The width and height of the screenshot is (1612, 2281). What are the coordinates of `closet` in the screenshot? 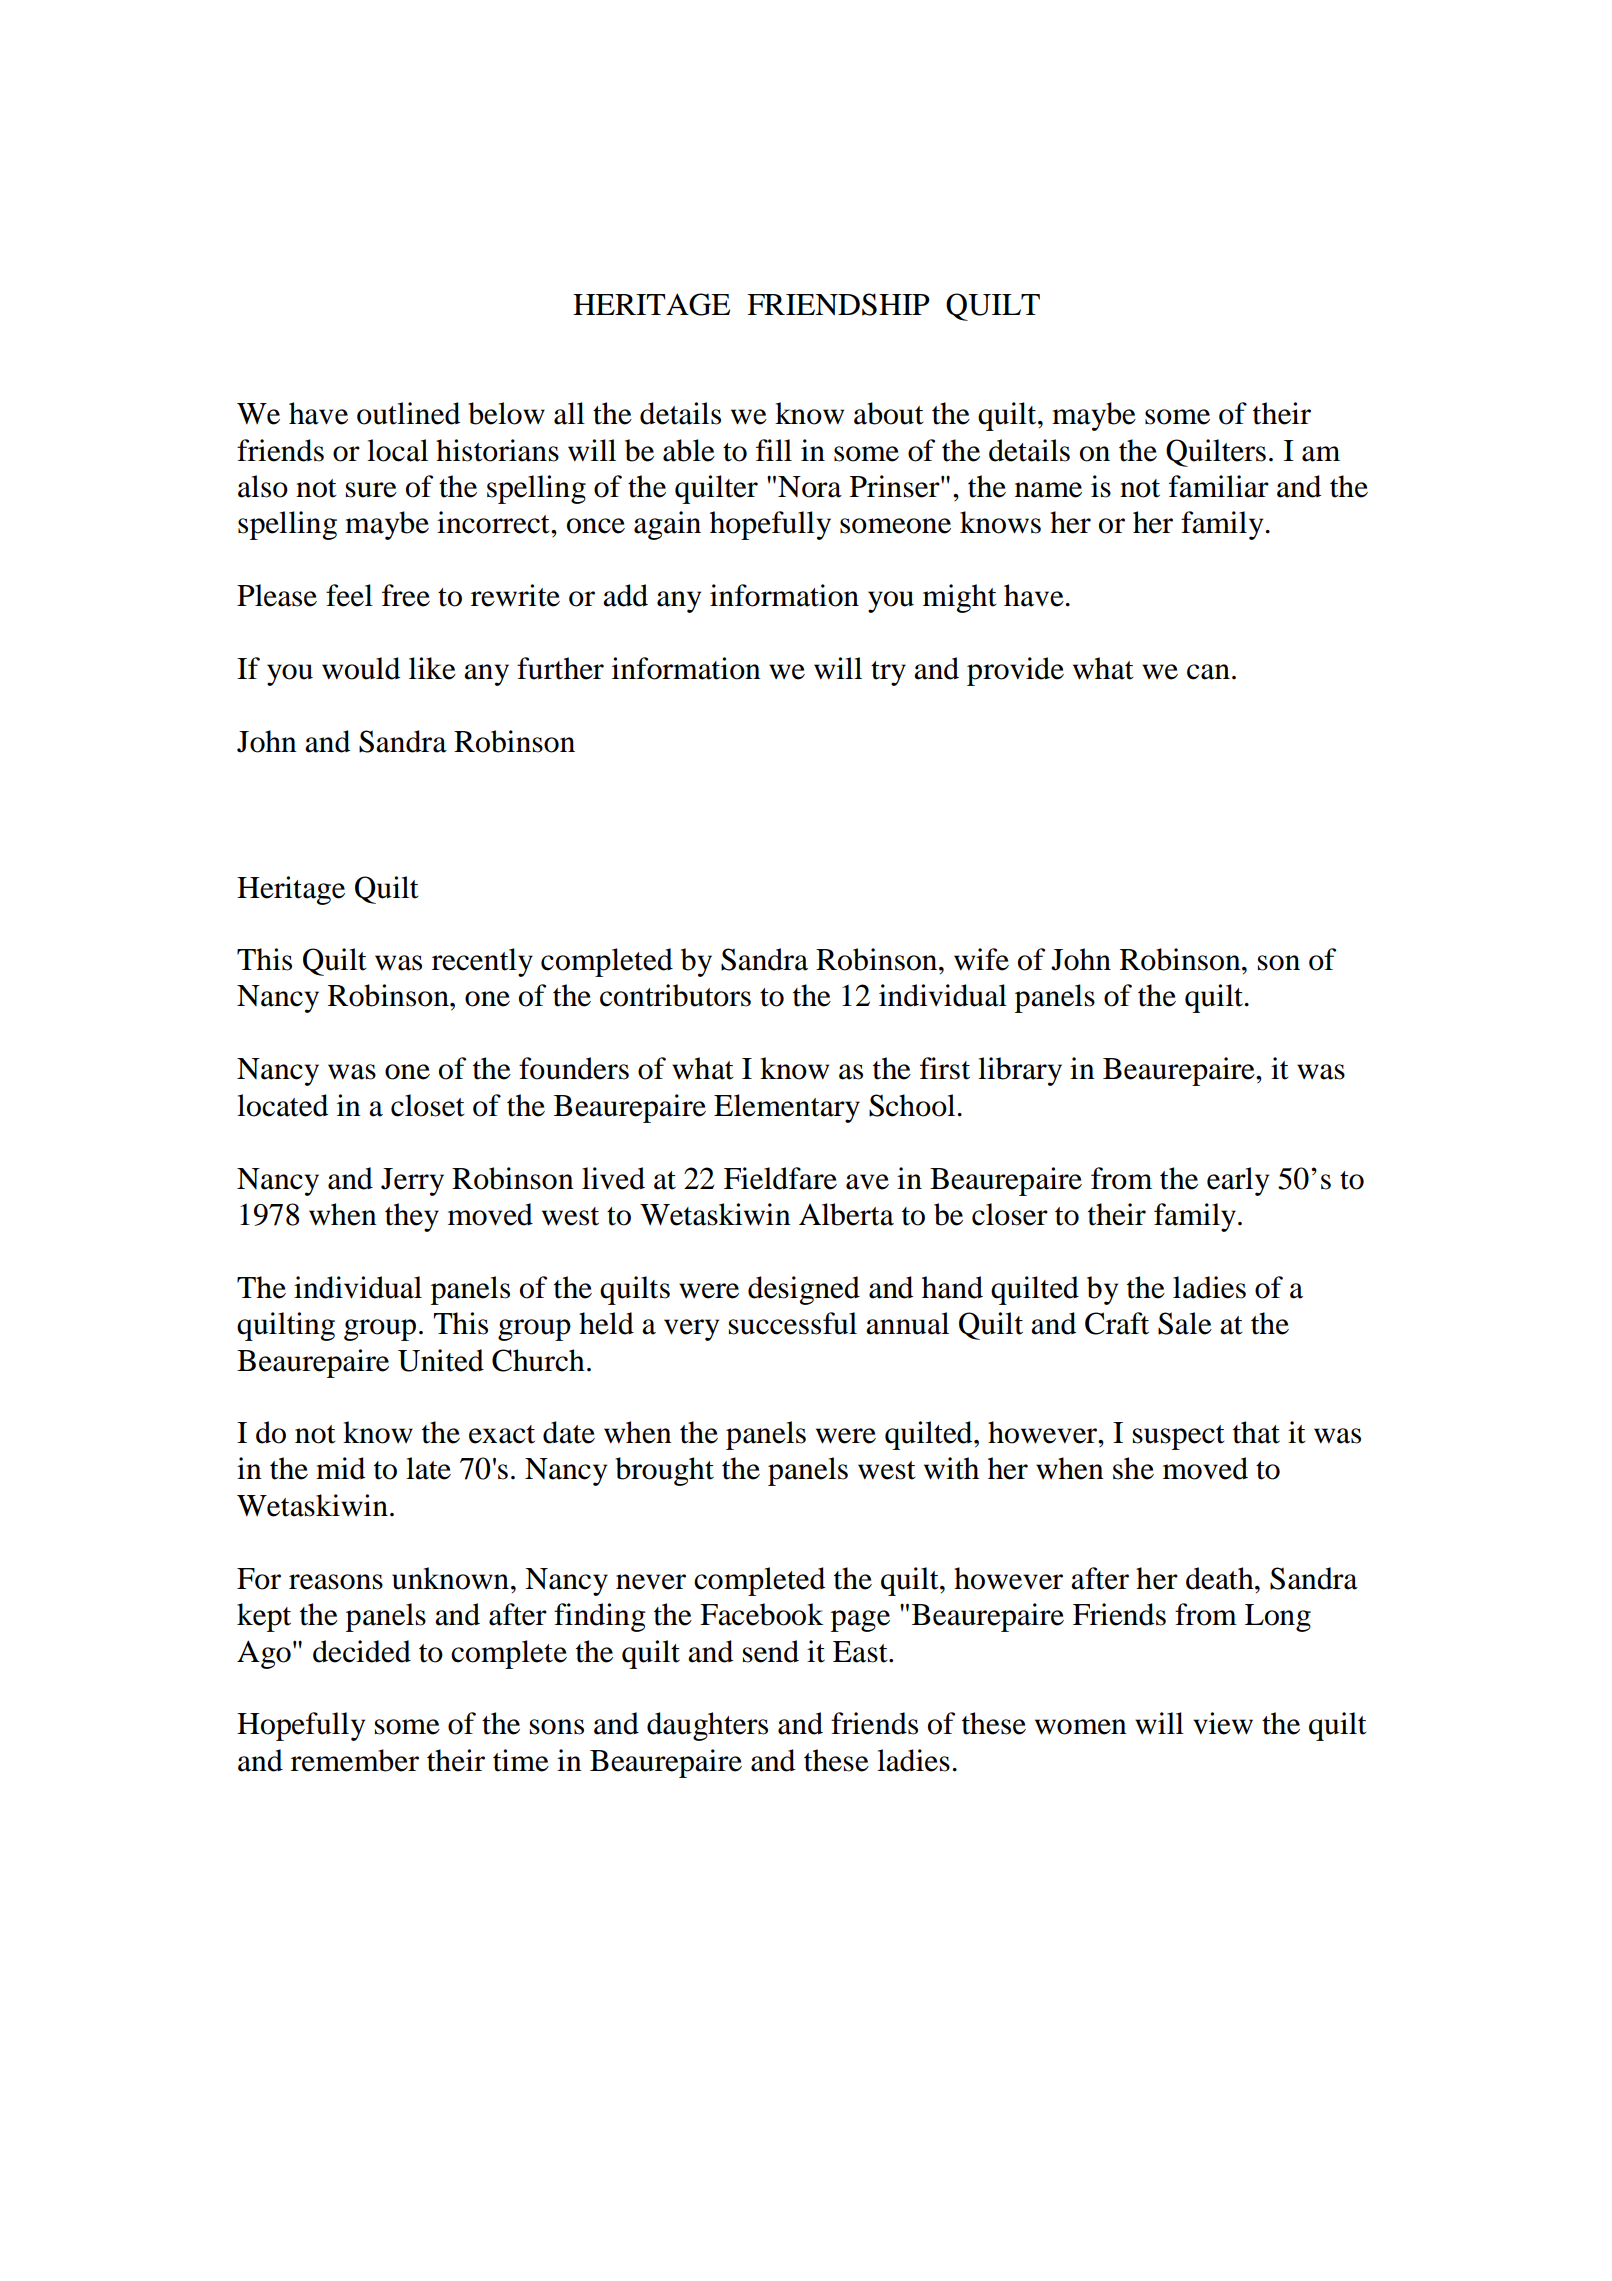 It's located at (428, 1105).
